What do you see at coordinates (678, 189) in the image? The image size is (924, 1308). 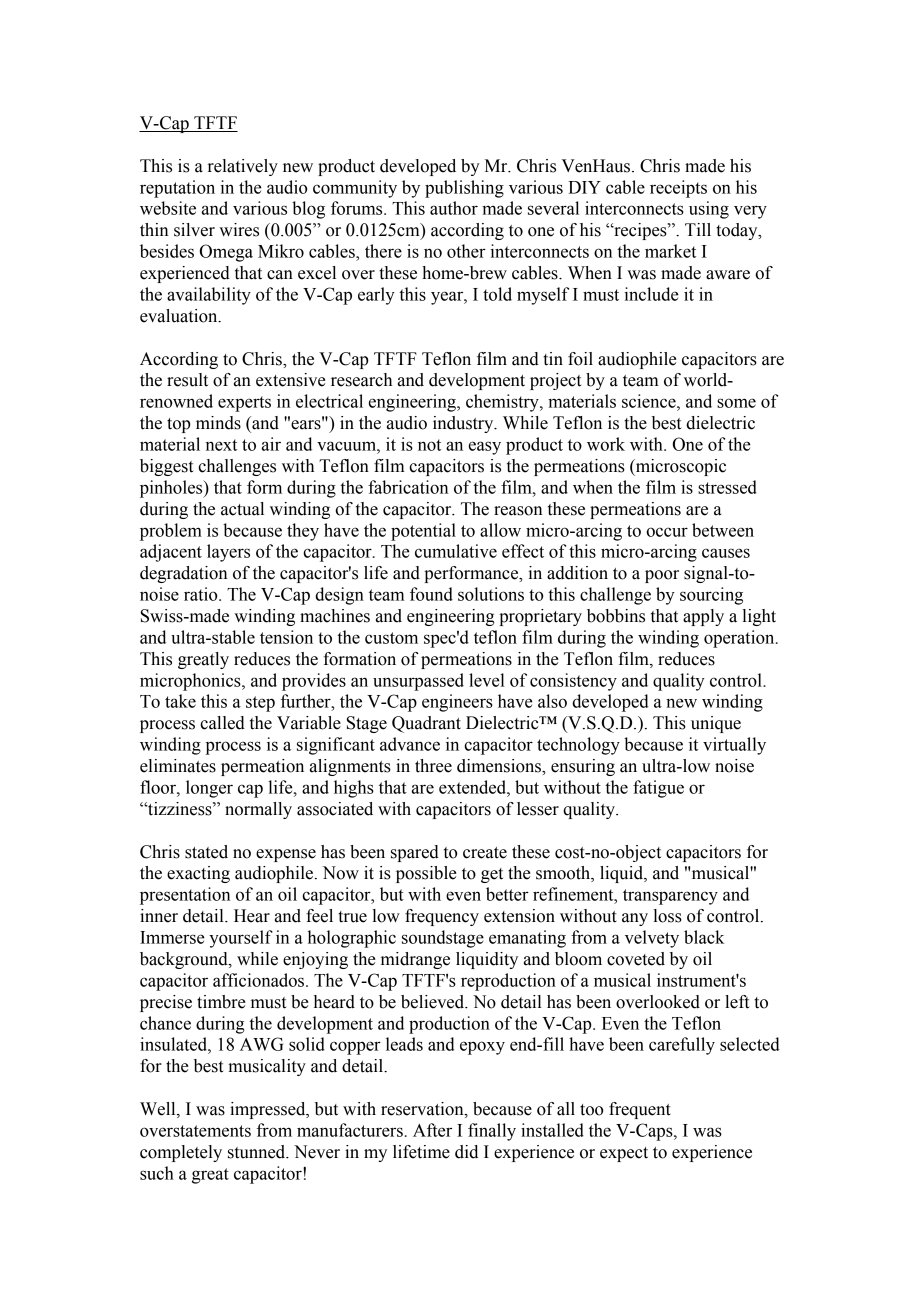 I see `receipts` at bounding box center [678, 189].
